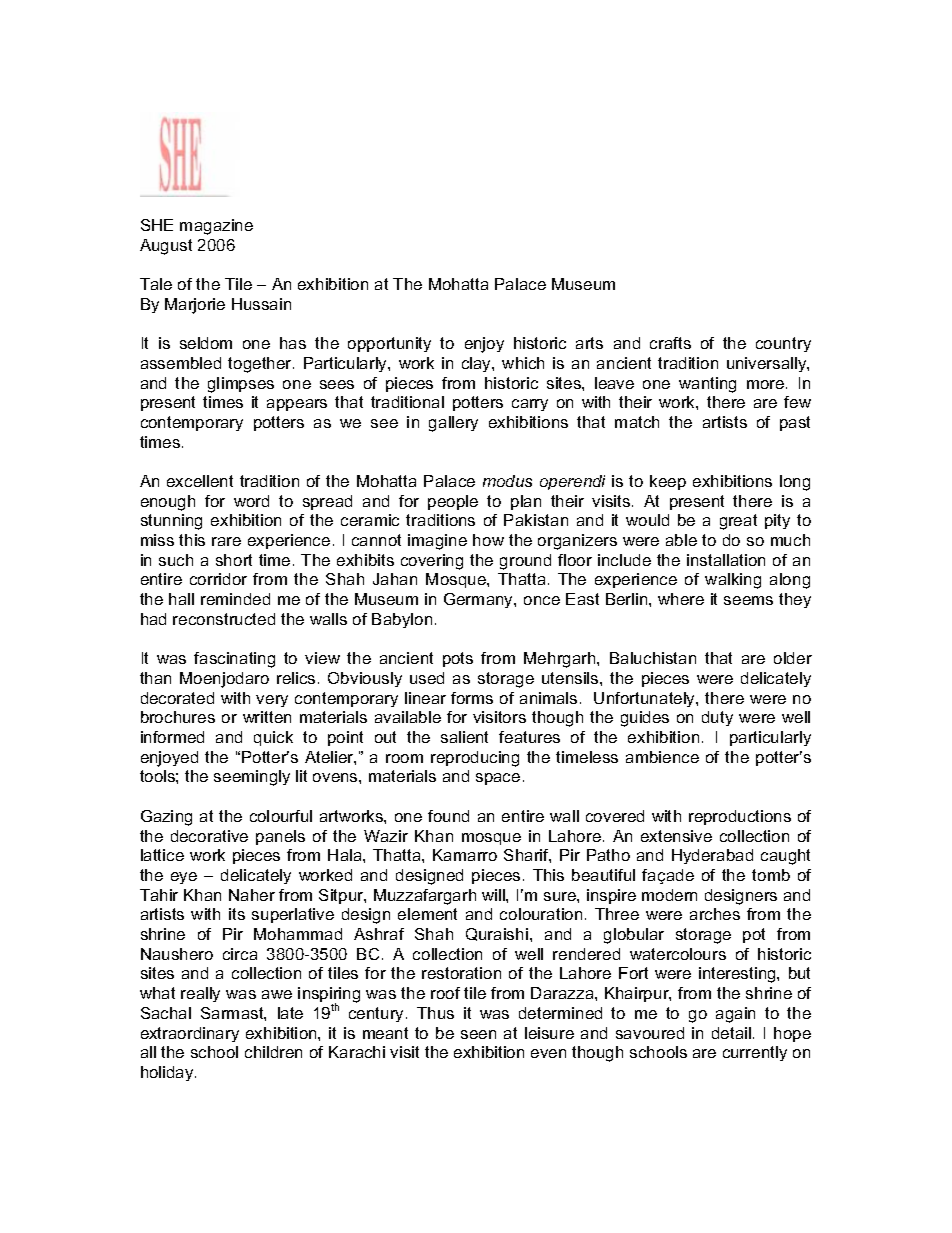 Image resolution: width=952 pixels, height=1233 pixels. Describe the element at coordinates (453, 502) in the image. I see `people` at that location.
